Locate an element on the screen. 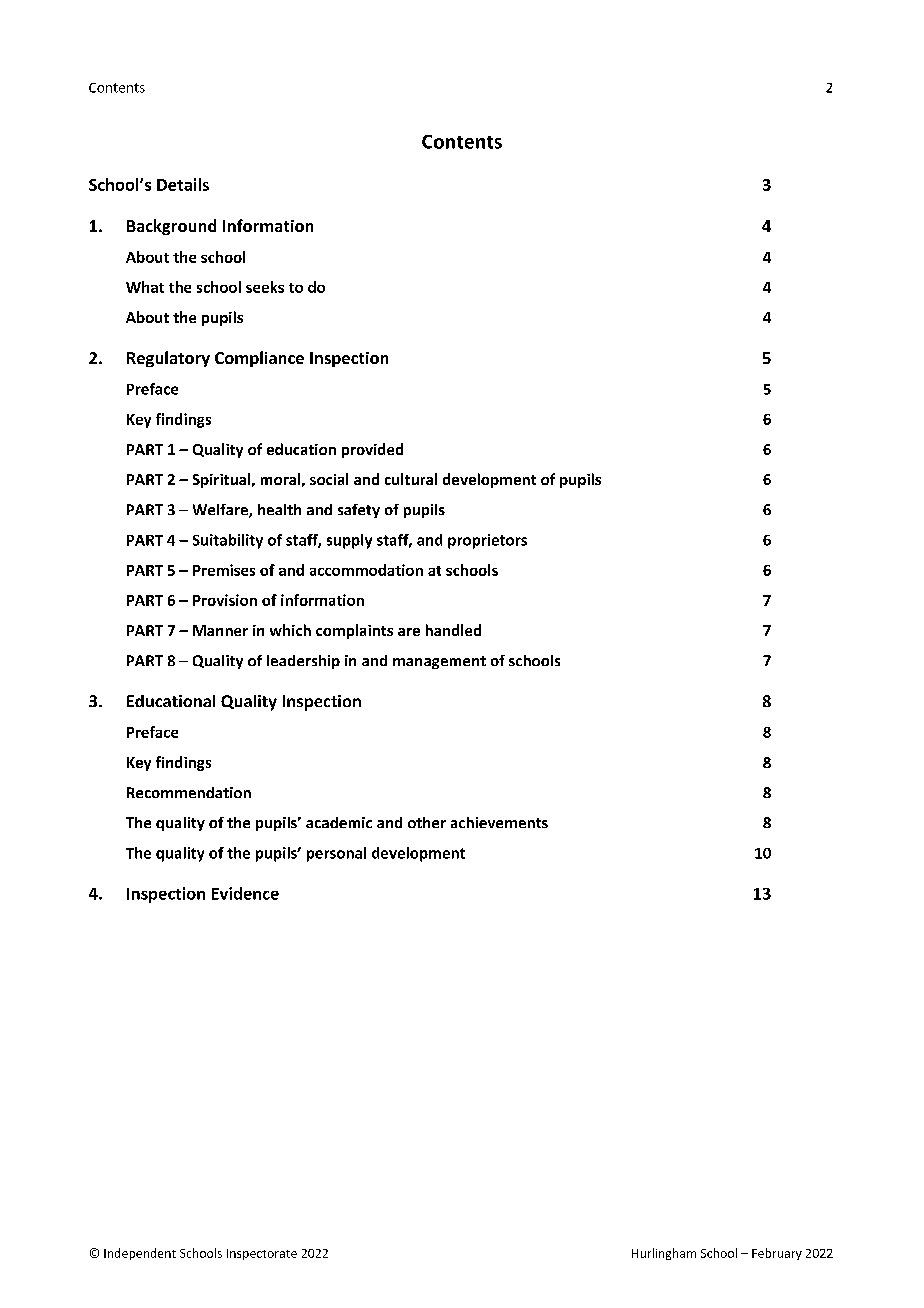 This screenshot has height=1308, width=924. other is located at coordinates (427, 822).
